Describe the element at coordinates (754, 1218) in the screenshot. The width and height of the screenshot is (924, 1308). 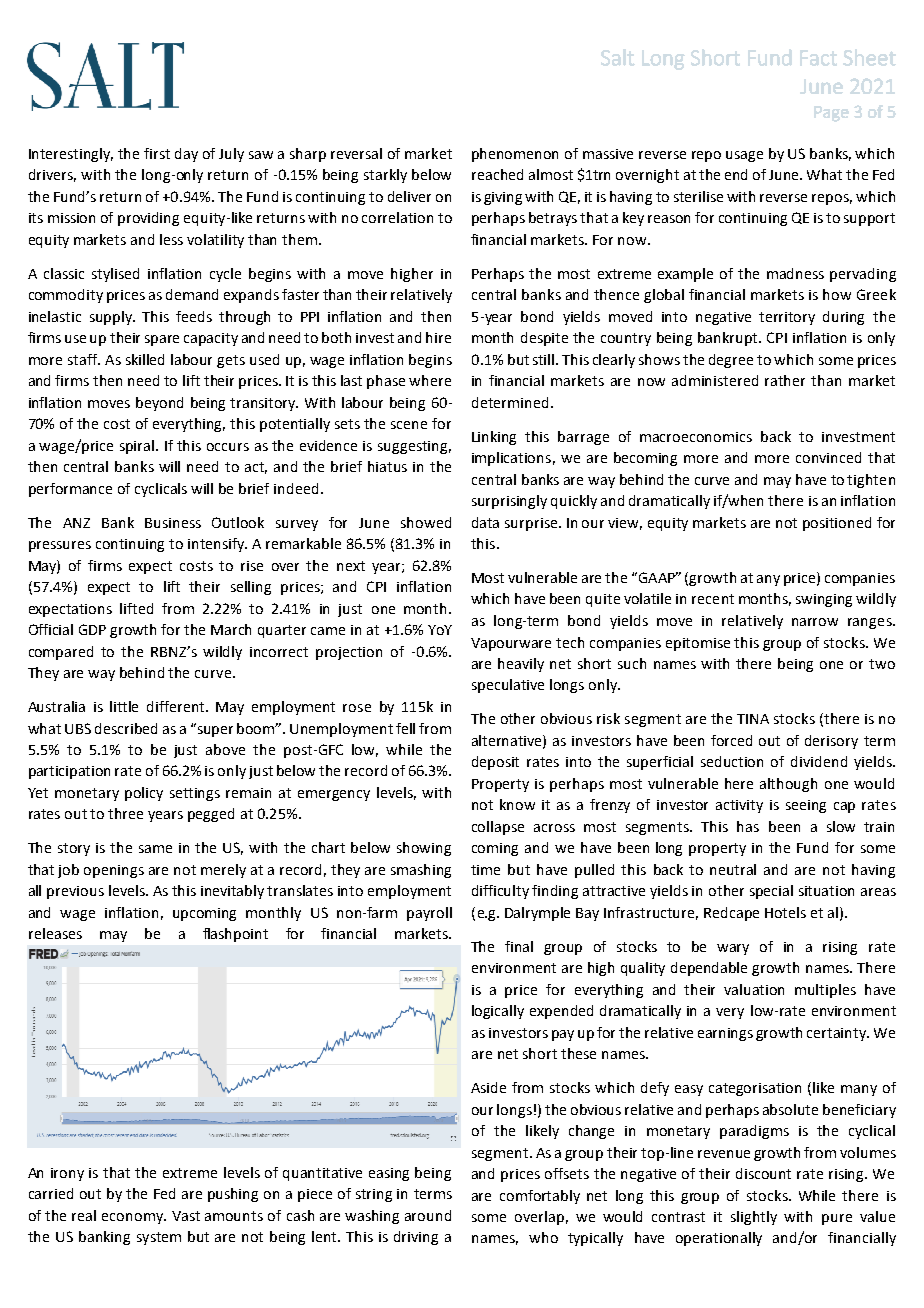
I see `slightly` at that location.
